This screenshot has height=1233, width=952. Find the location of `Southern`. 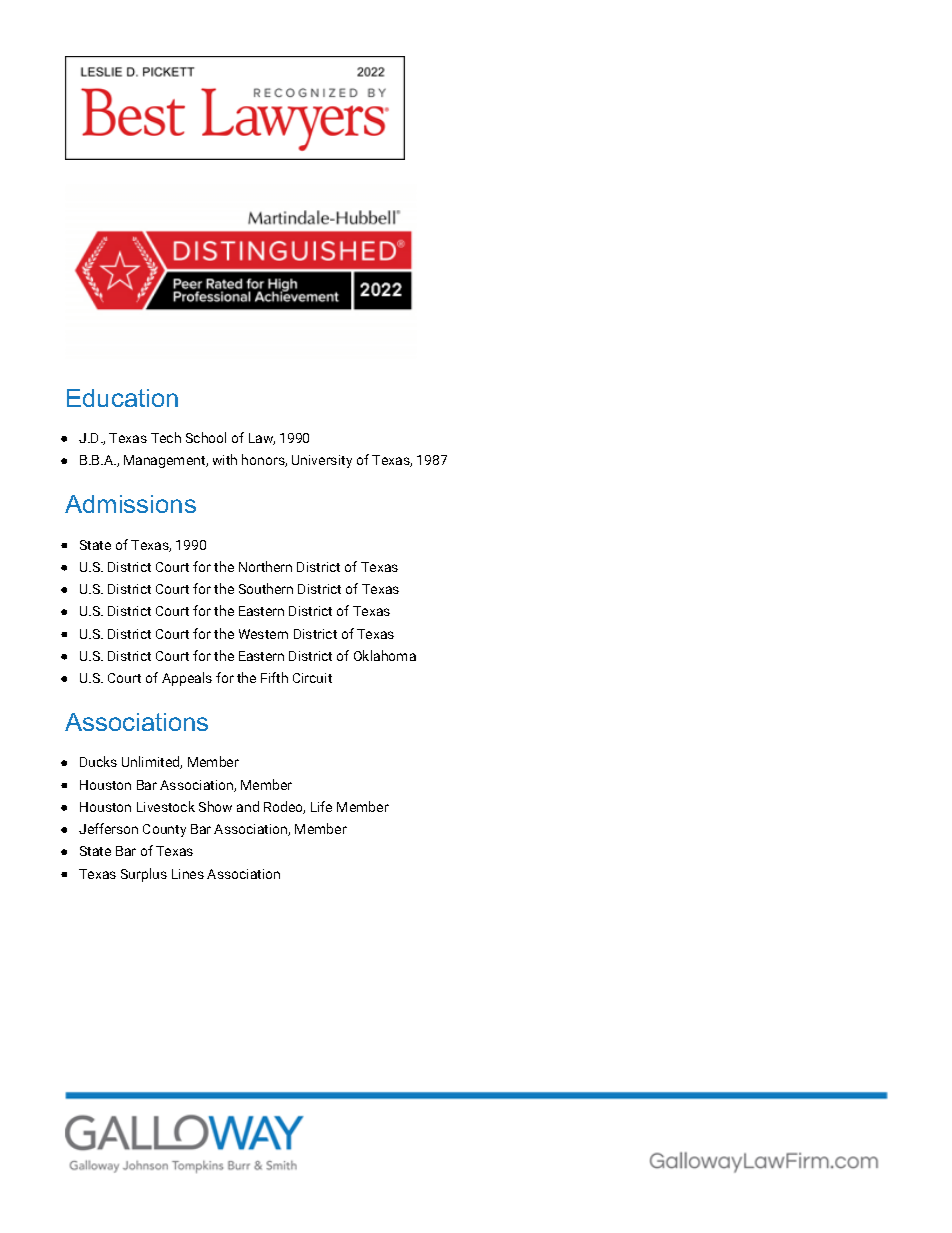

Southern is located at coordinates (266, 588).
